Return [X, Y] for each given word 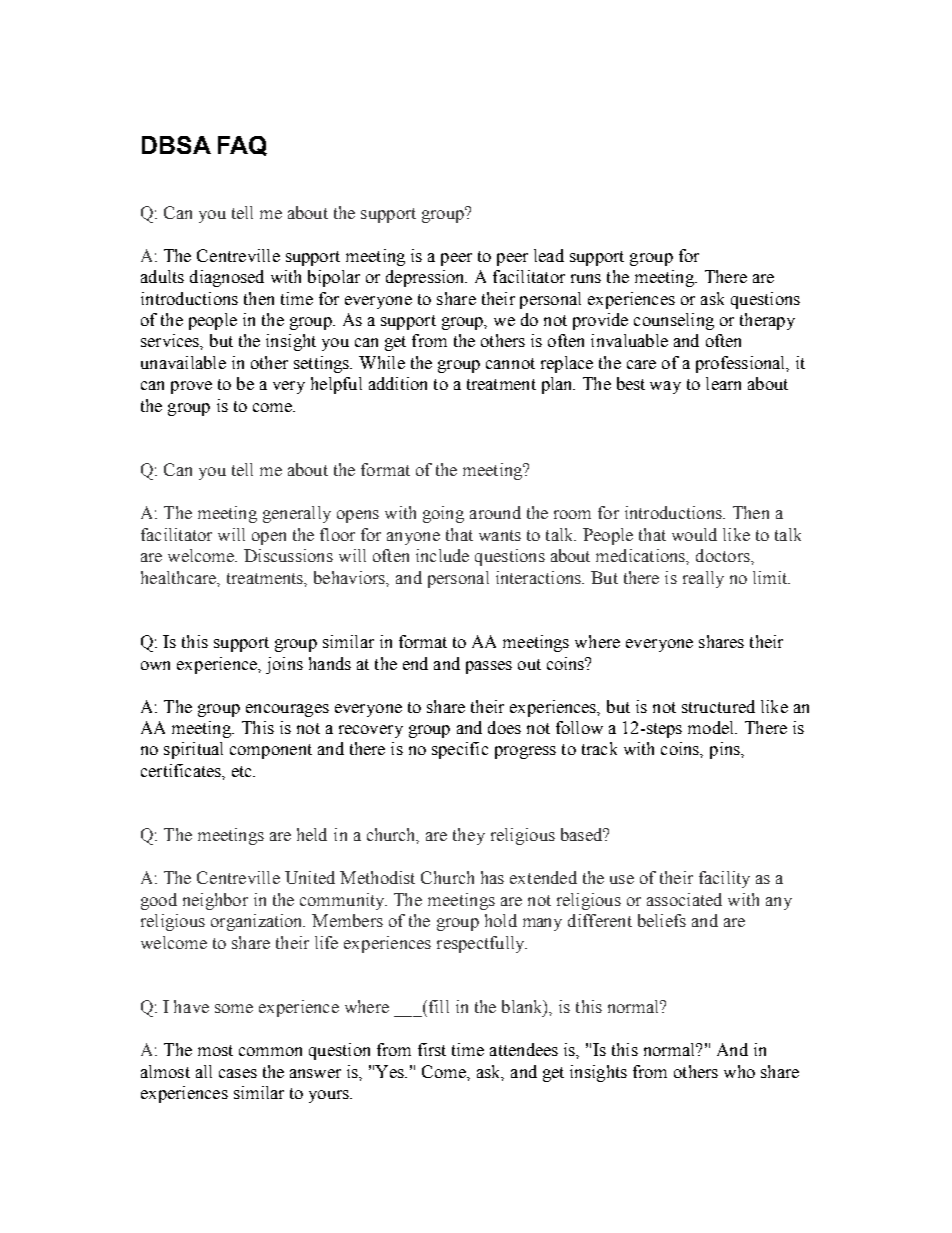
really [703, 579]
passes [489, 667]
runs [586, 278]
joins [284, 665]
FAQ [242, 146]
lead [549, 255]
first [432, 1049]
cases [238, 1073]
